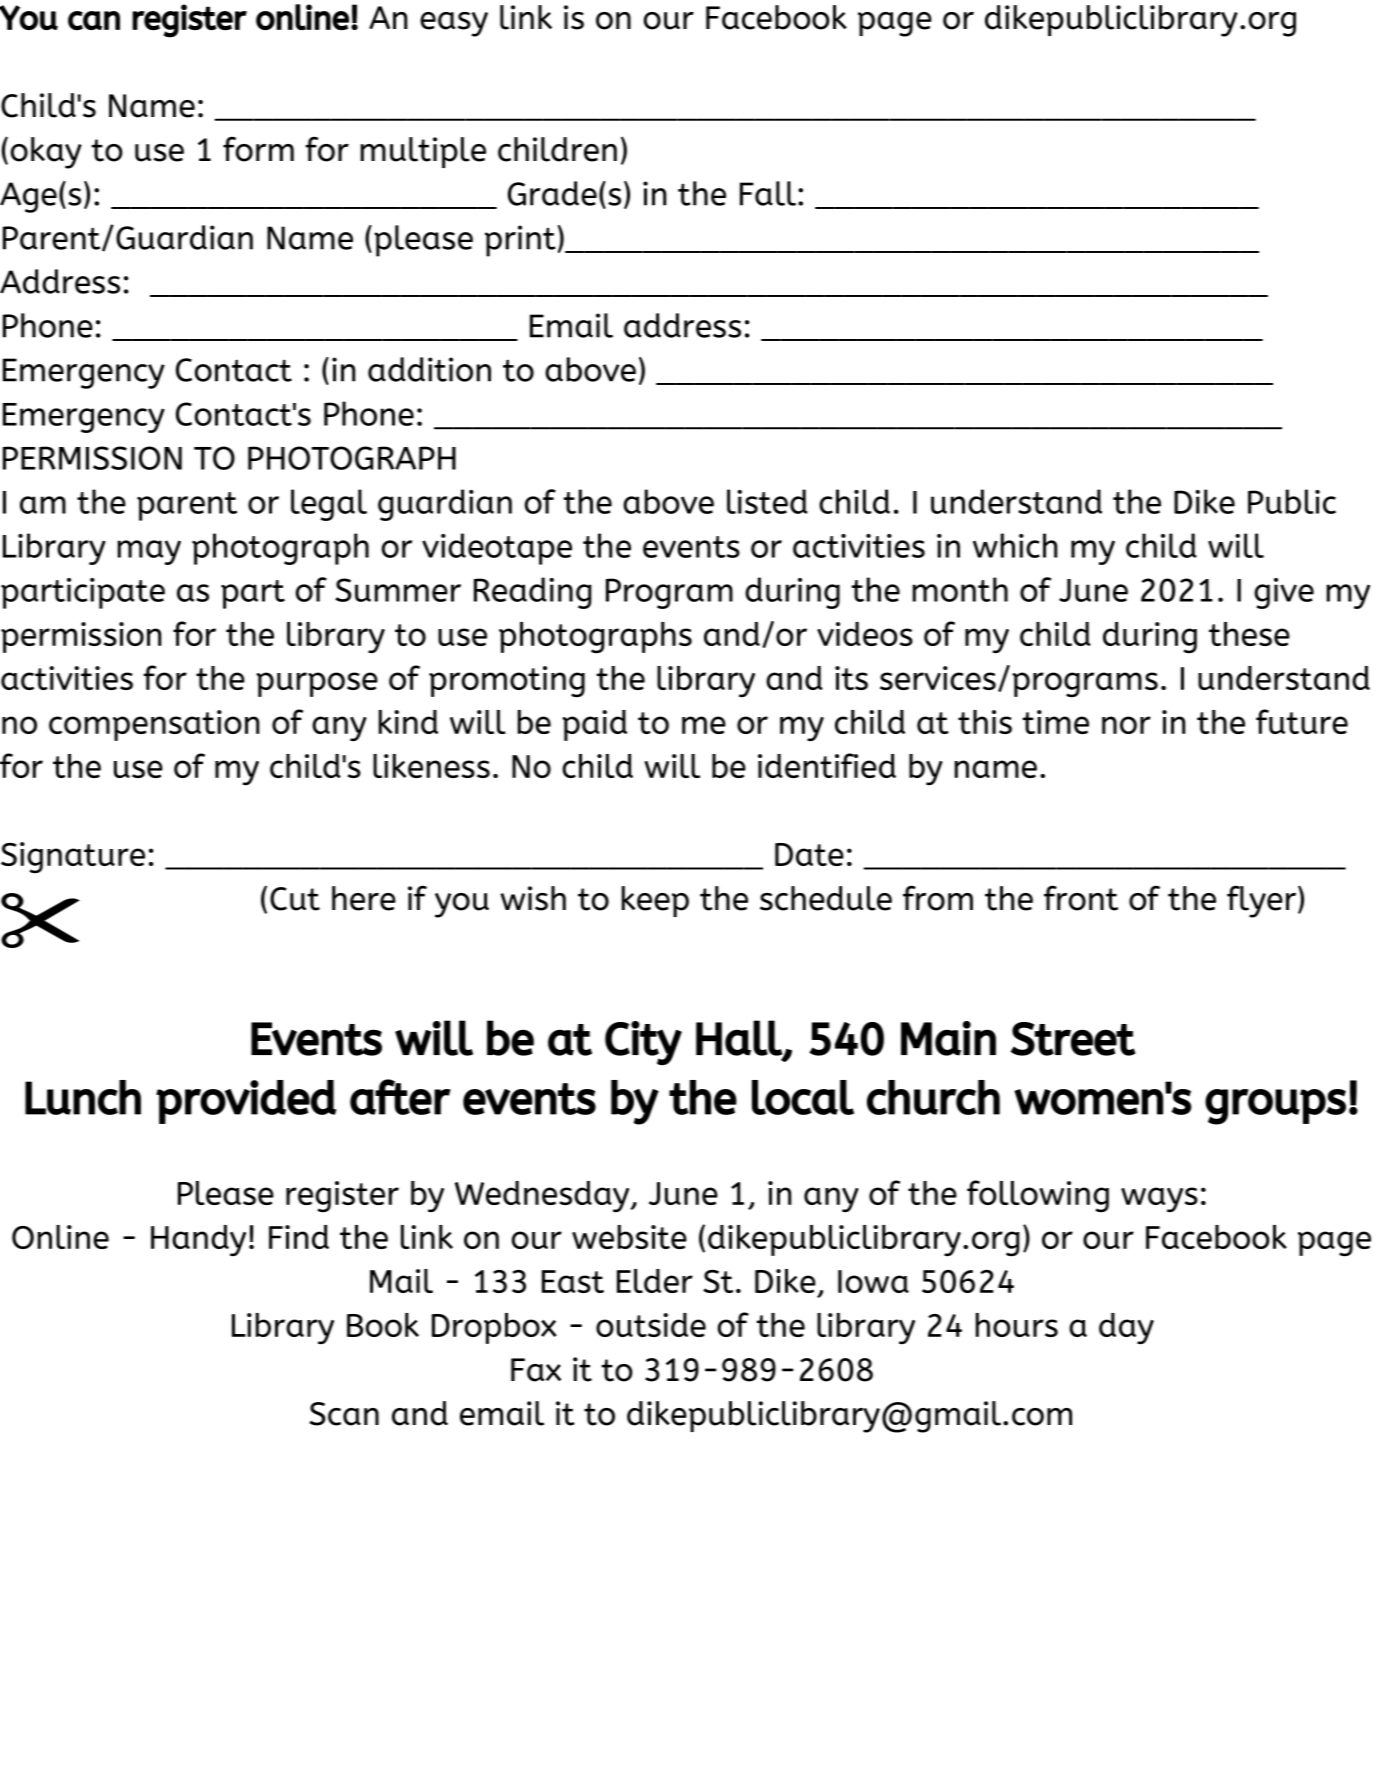 This document has width=1383, height=1789. I want to click on paid, so click(594, 725).
